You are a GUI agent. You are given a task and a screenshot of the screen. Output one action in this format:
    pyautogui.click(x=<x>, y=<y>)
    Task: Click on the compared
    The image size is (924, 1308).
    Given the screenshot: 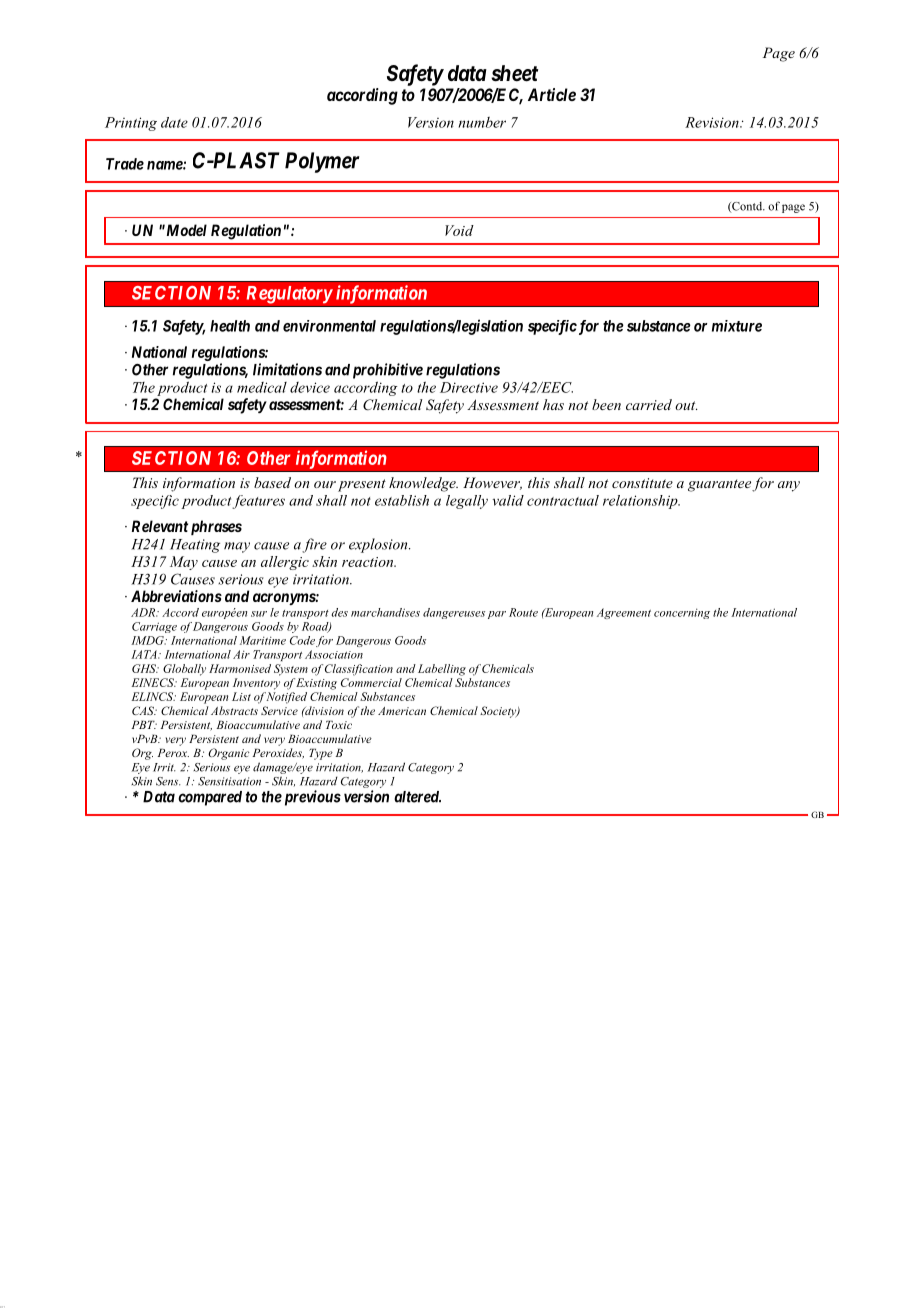 What is the action you would take?
    pyautogui.click(x=210, y=798)
